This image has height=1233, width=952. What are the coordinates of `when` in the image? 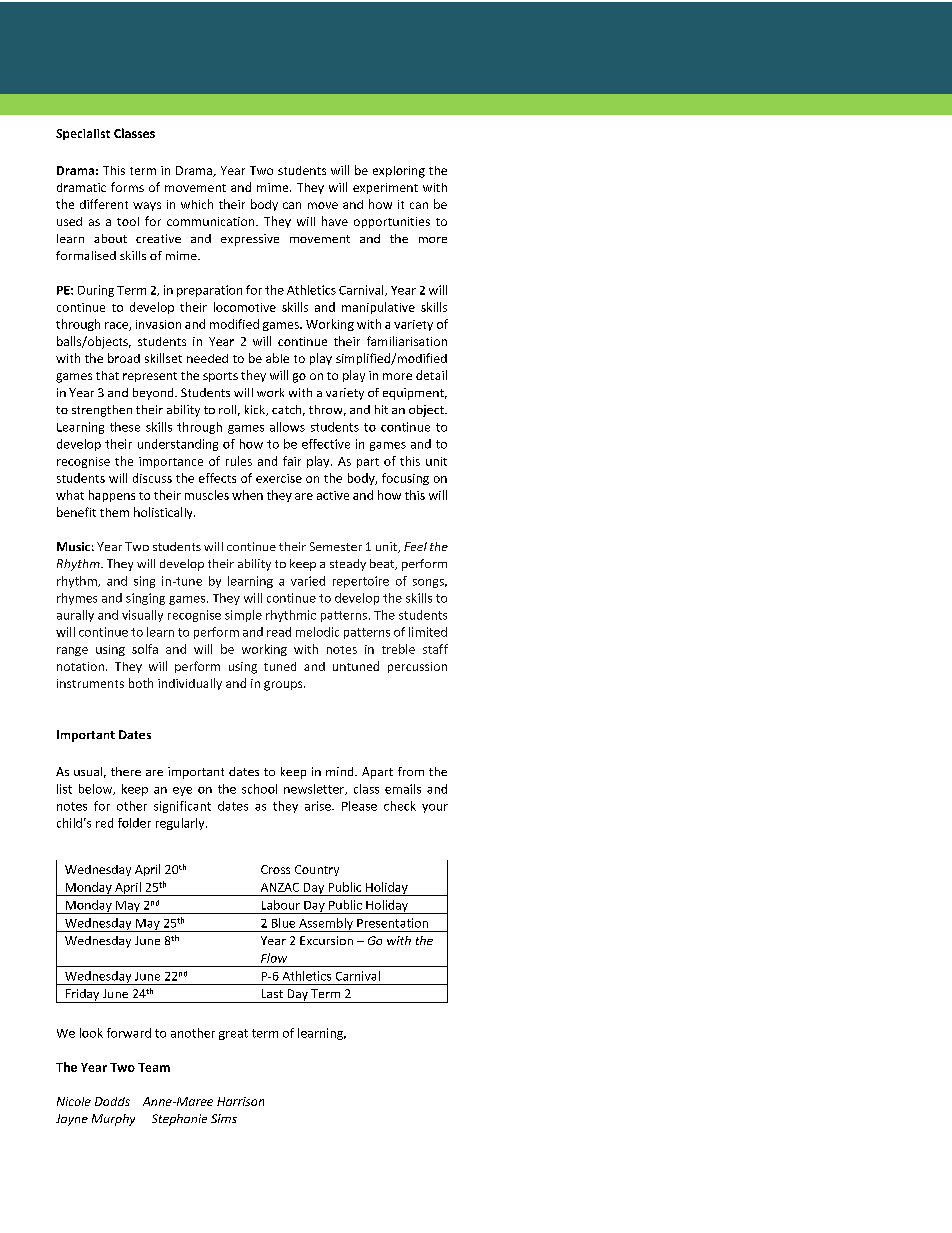 It's located at (247, 495).
